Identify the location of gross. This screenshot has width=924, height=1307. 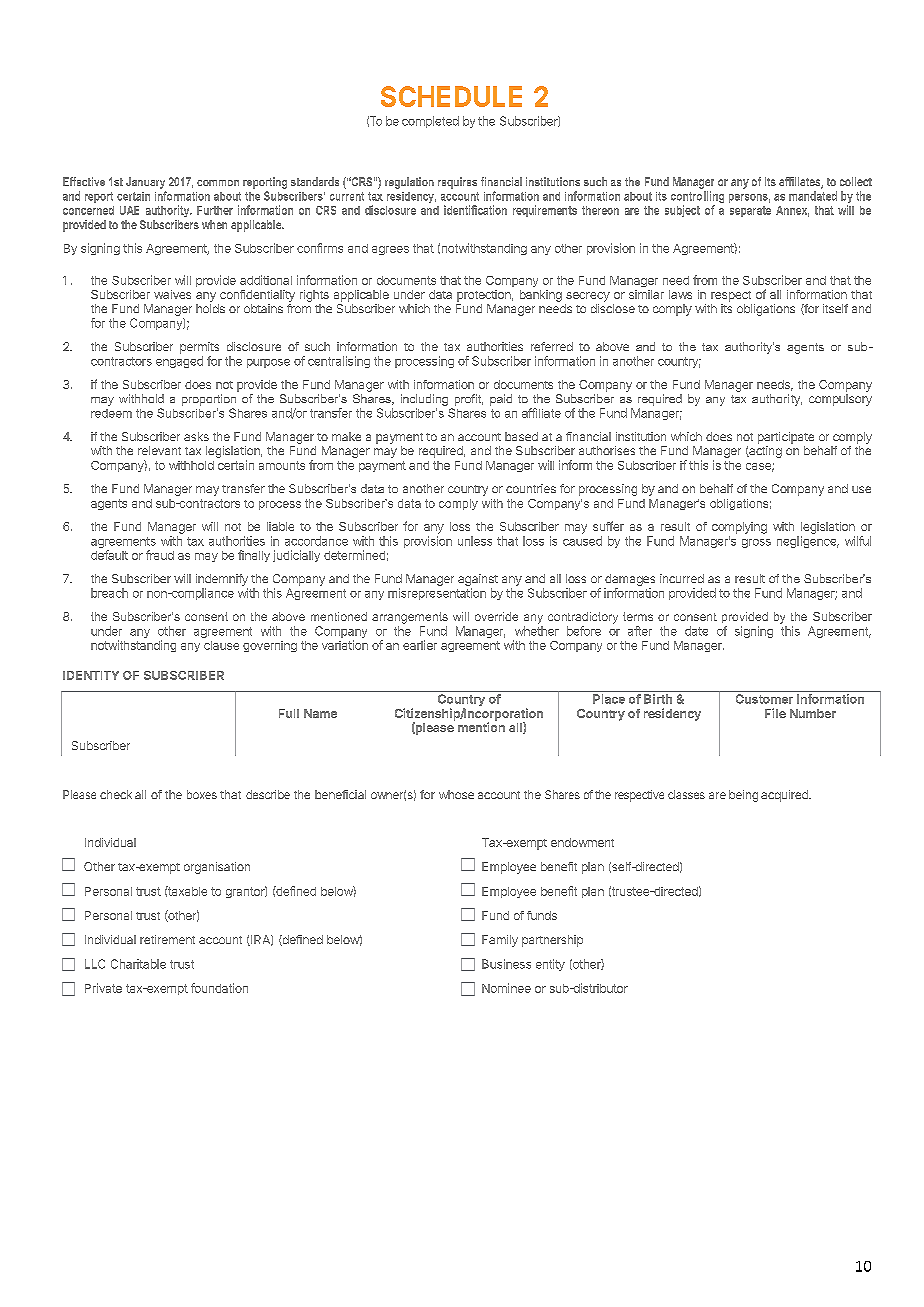
(756, 543).
